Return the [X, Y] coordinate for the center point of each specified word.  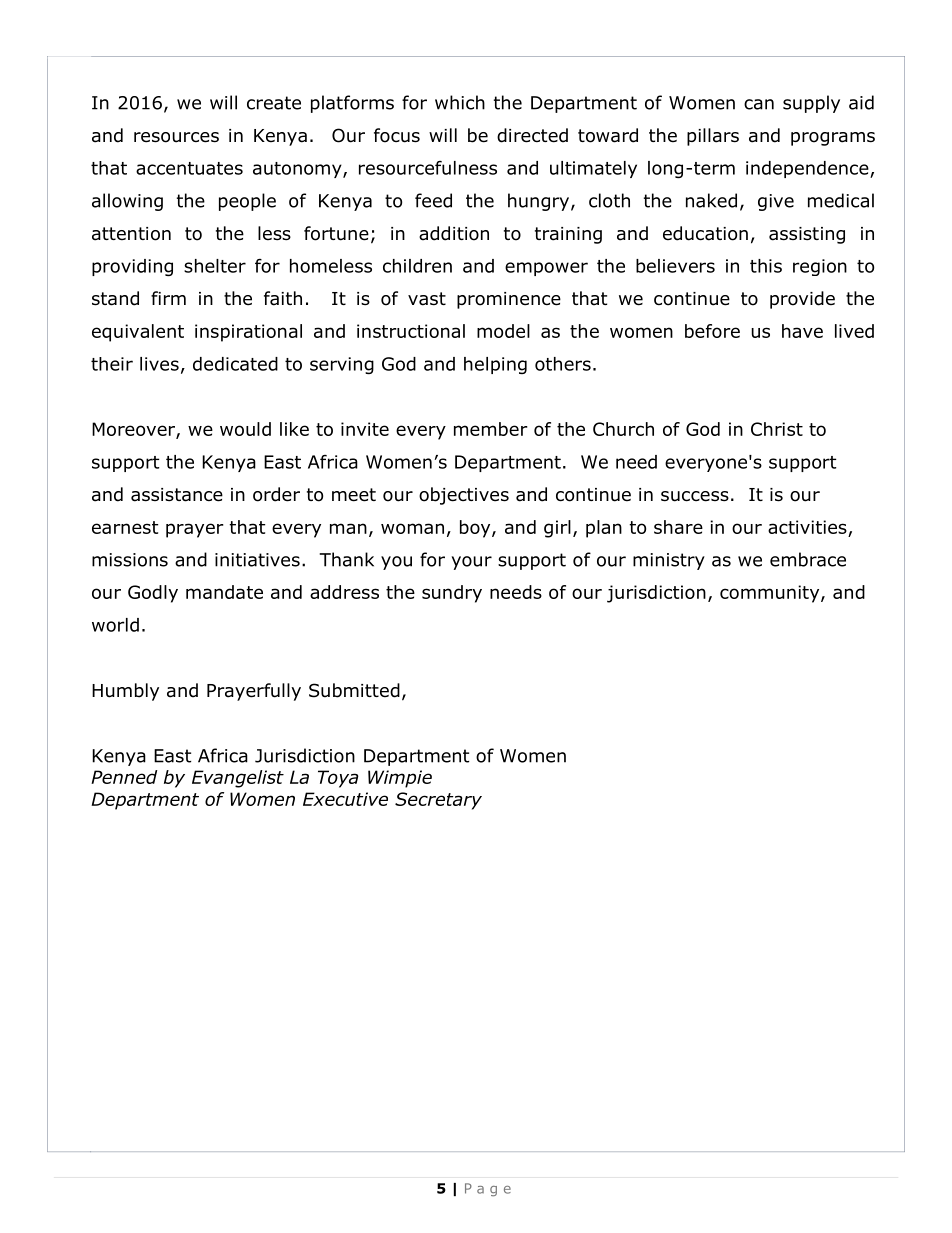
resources [176, 137]
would [245, 429]
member [491, 429]
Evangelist [238, 779]
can [759, 104]
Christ [777, 429]
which [460, 102]
